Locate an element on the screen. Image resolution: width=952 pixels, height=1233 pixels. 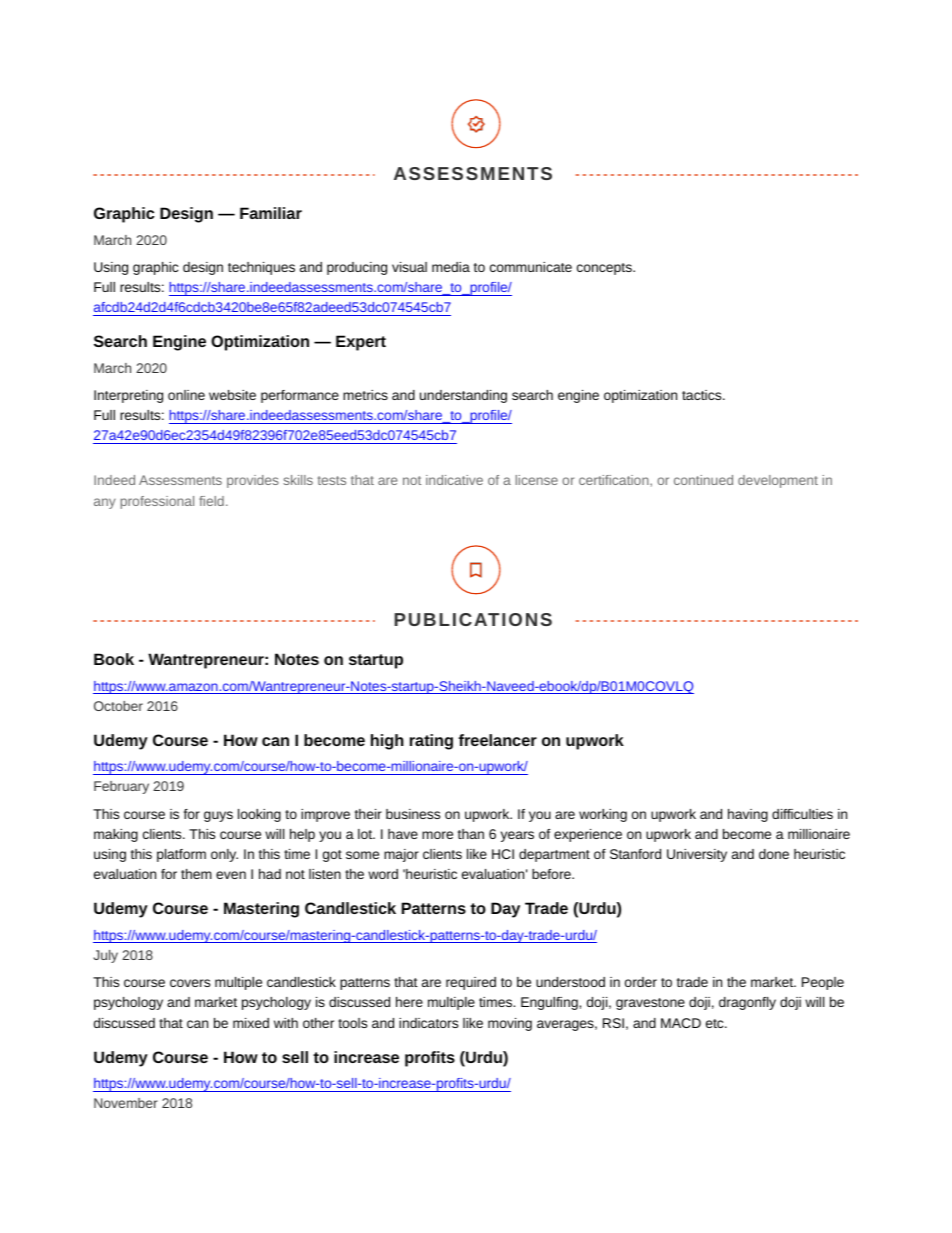
techniques is located at coordinates (261, 268).
